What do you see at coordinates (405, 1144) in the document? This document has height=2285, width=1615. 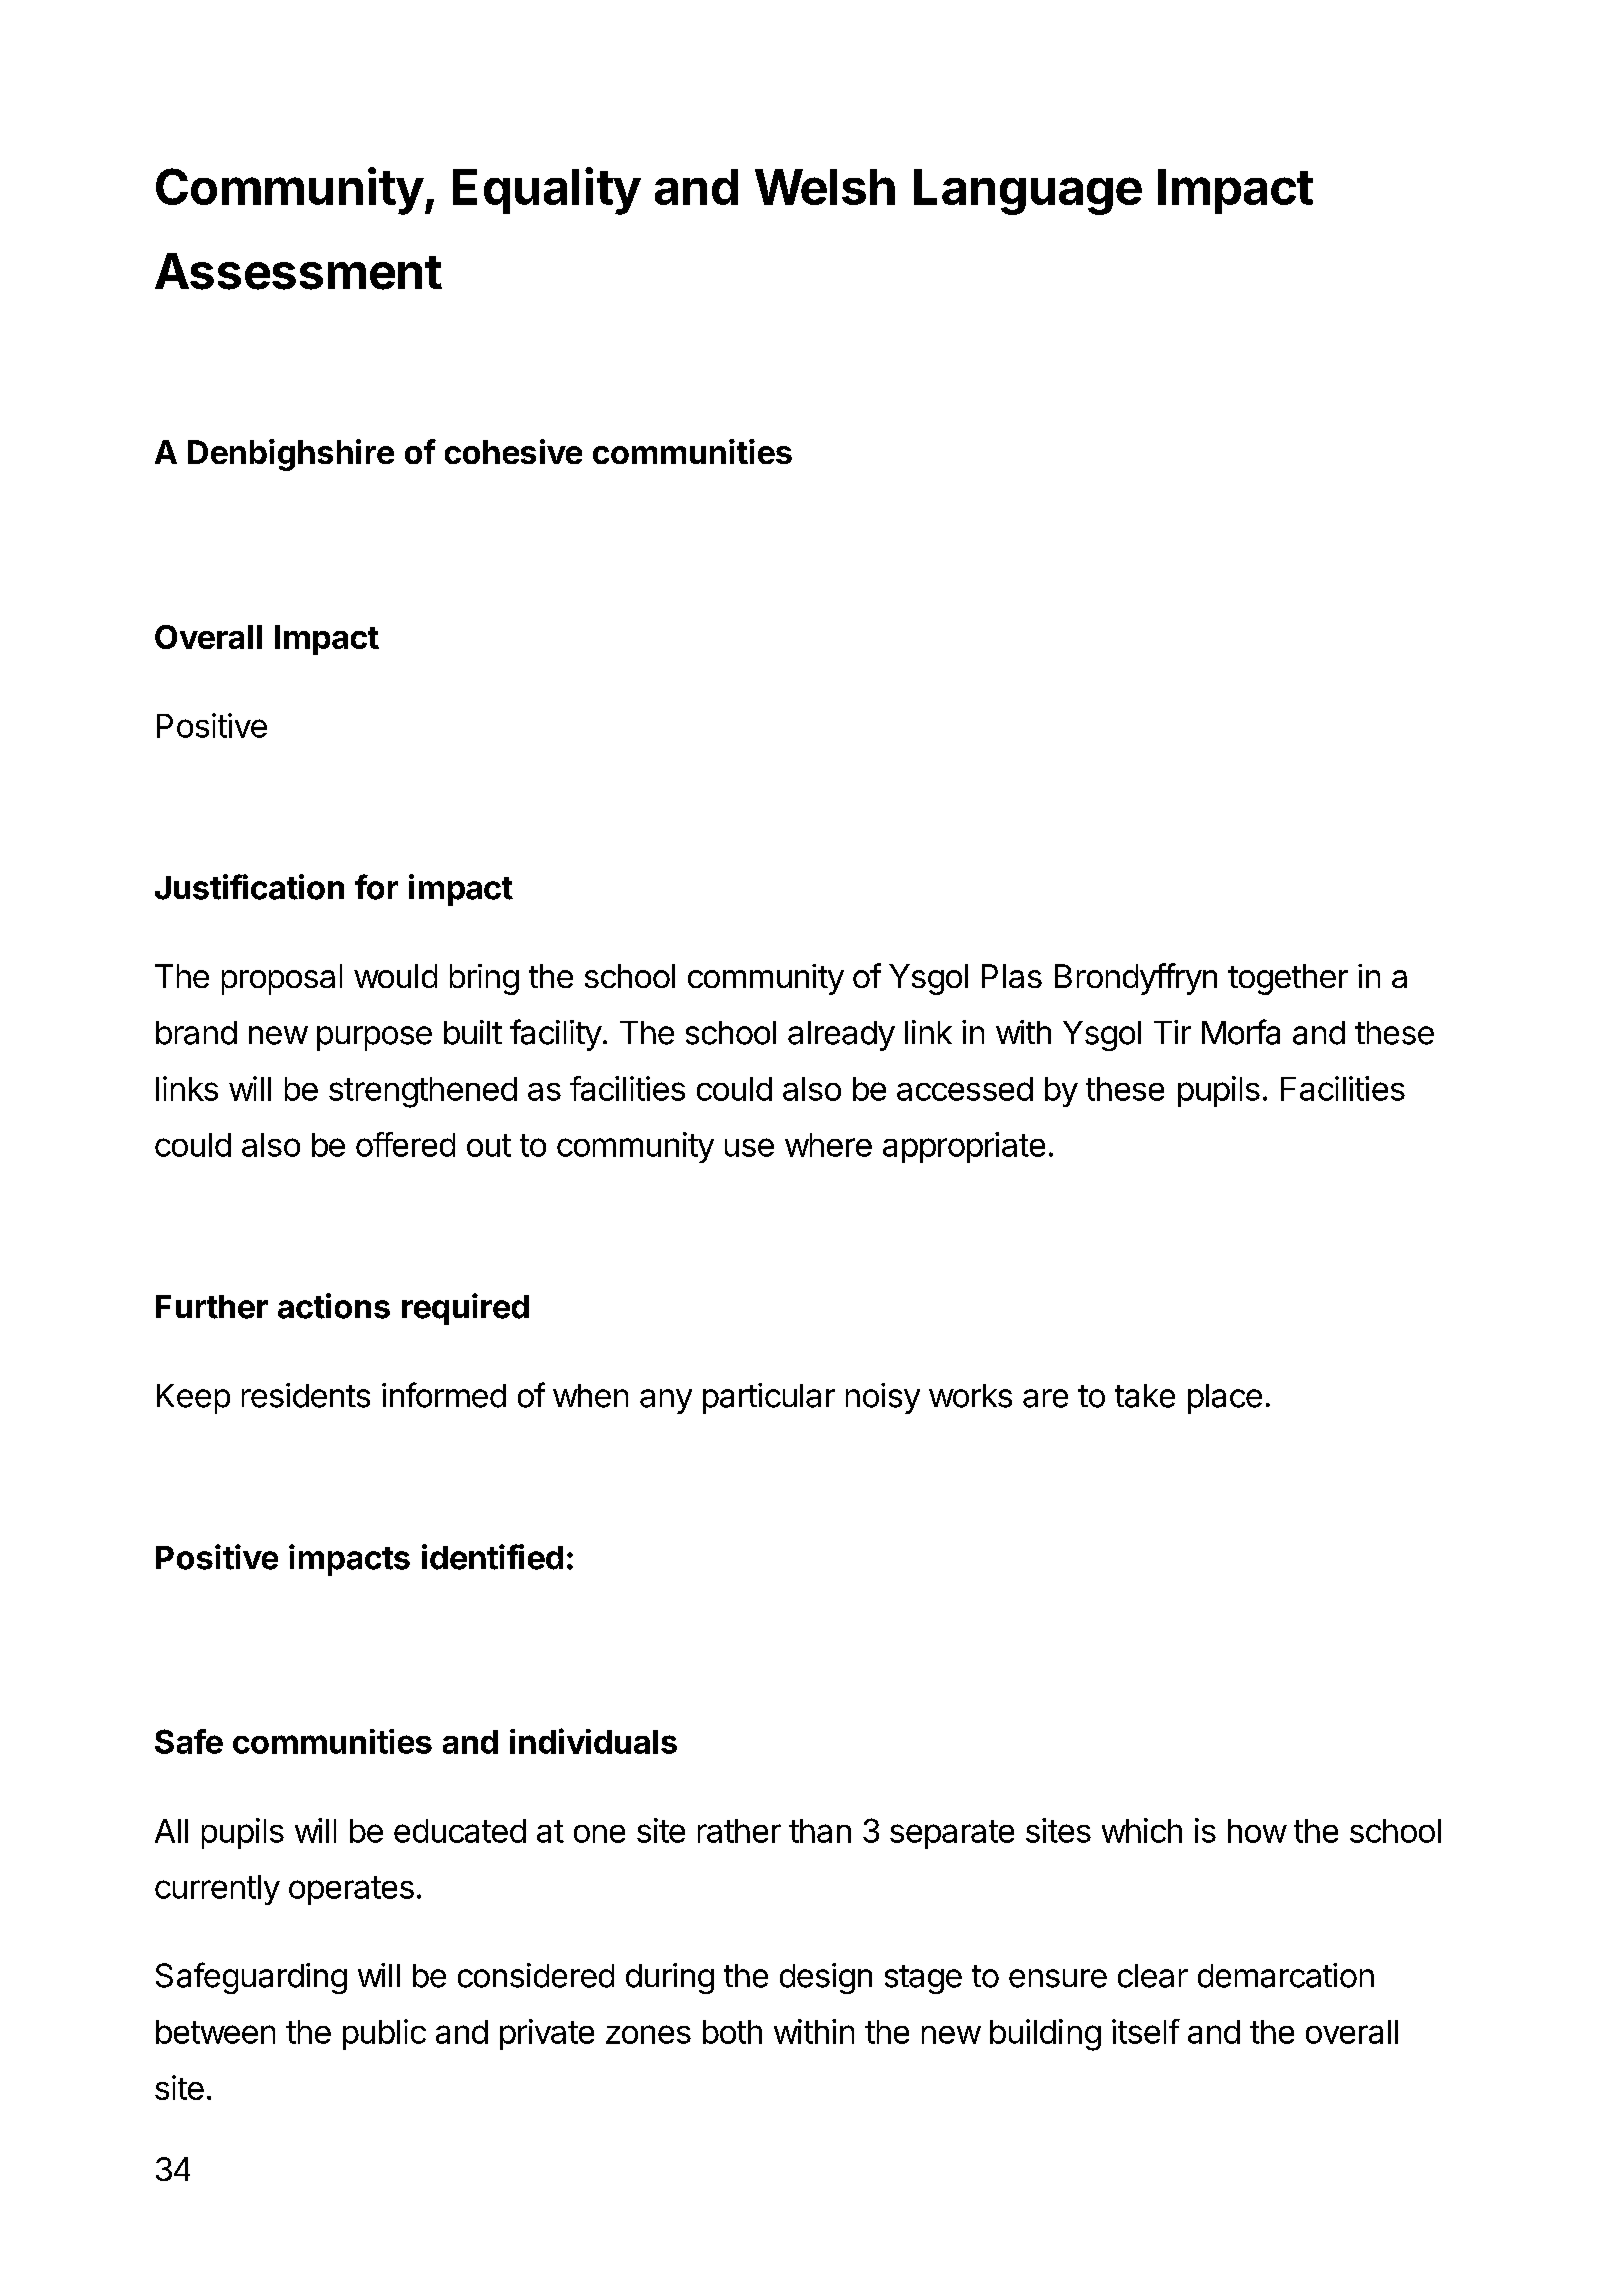 I see `offered` at bounding box center [405, 1144].
